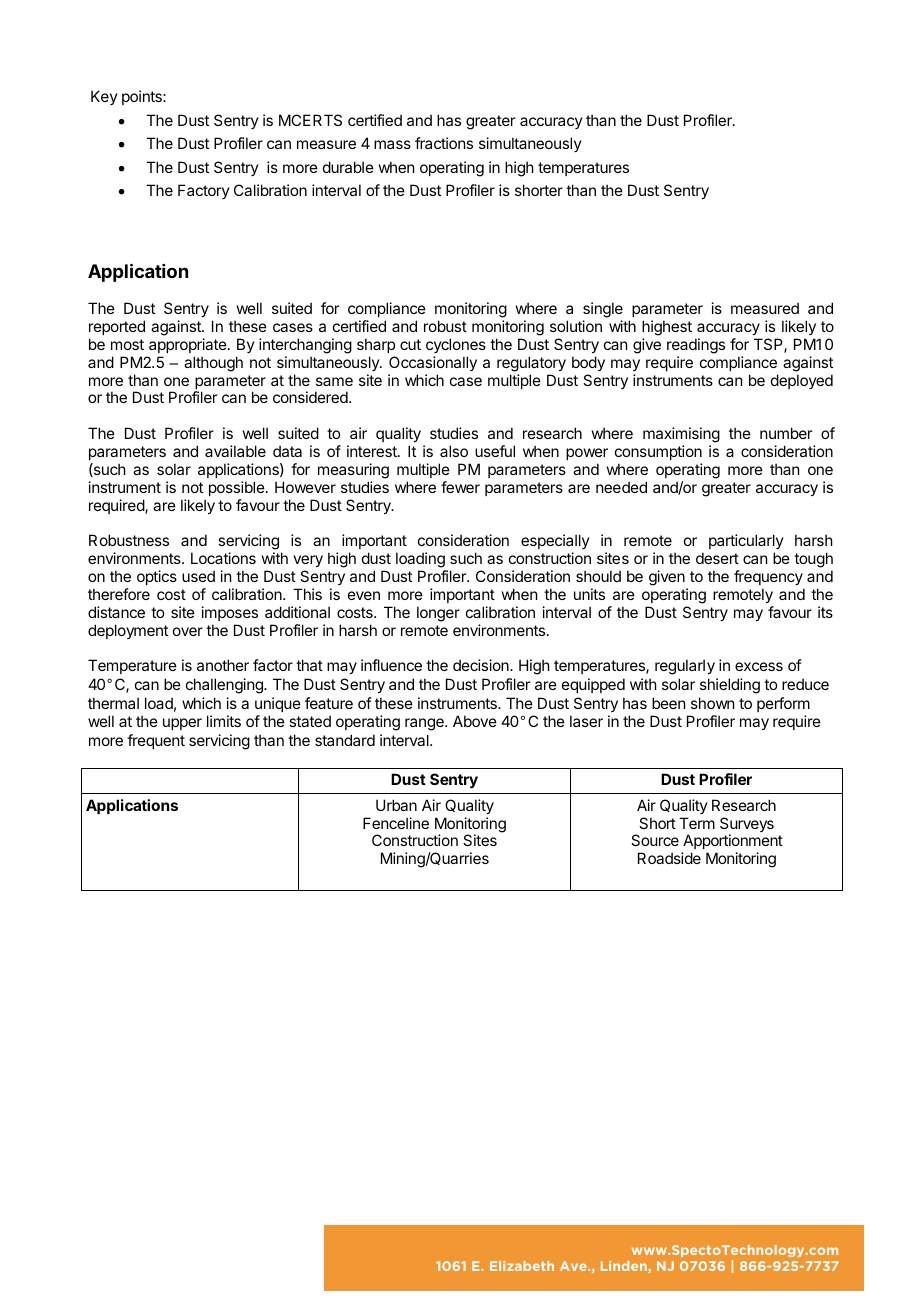 The width and height of the document is (924, 1308). Describe the element at coordinates (574, 1266) in the document. I see `Ave` at that location.
